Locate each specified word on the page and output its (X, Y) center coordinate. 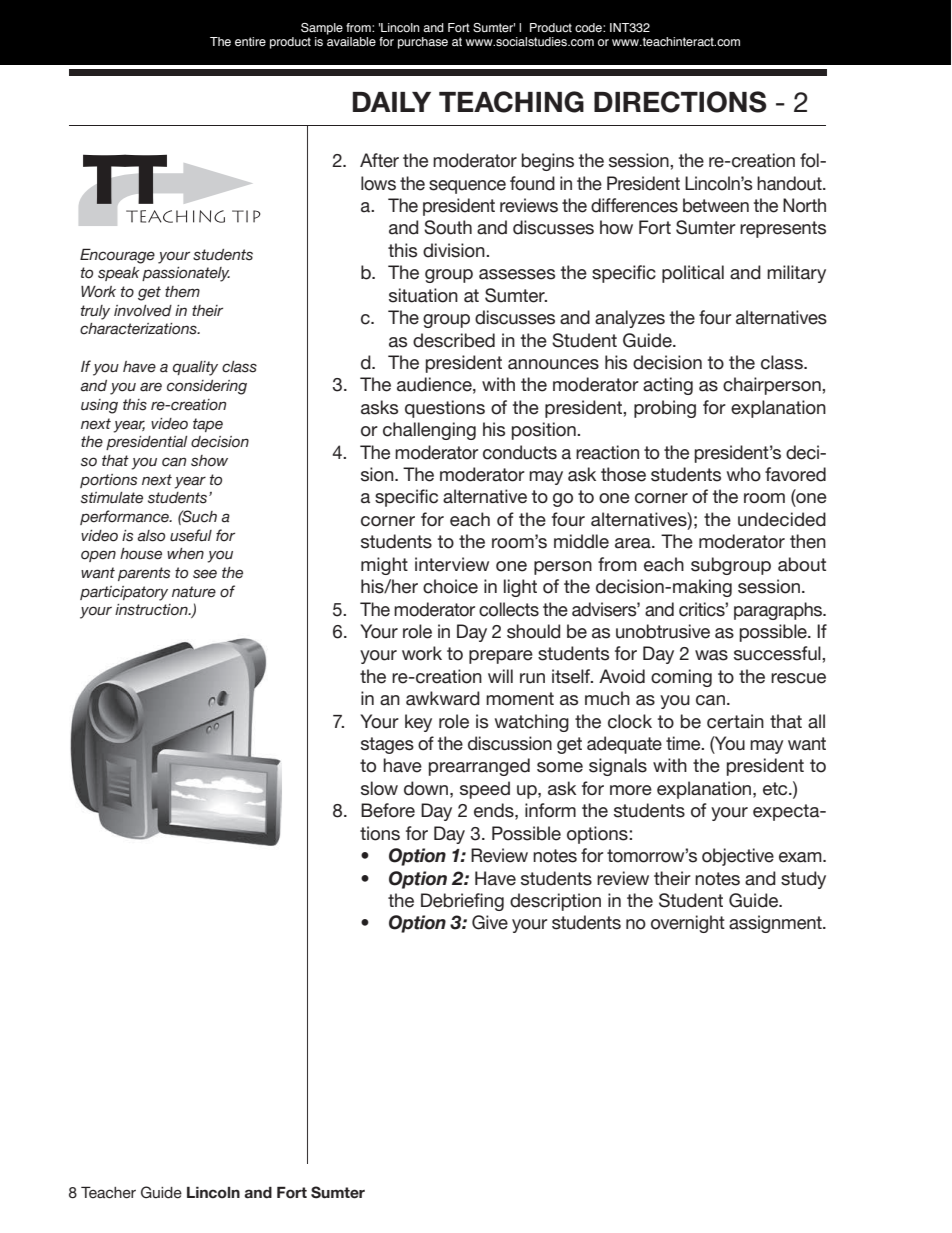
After (379, 160)
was (711, 655)
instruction (152, 610)
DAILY (392, 102)
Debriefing (462, 902)
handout (790, 183)
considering (207, 387)
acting (668, 386)
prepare (501, 657)
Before (388, 810)
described (454, 340)
